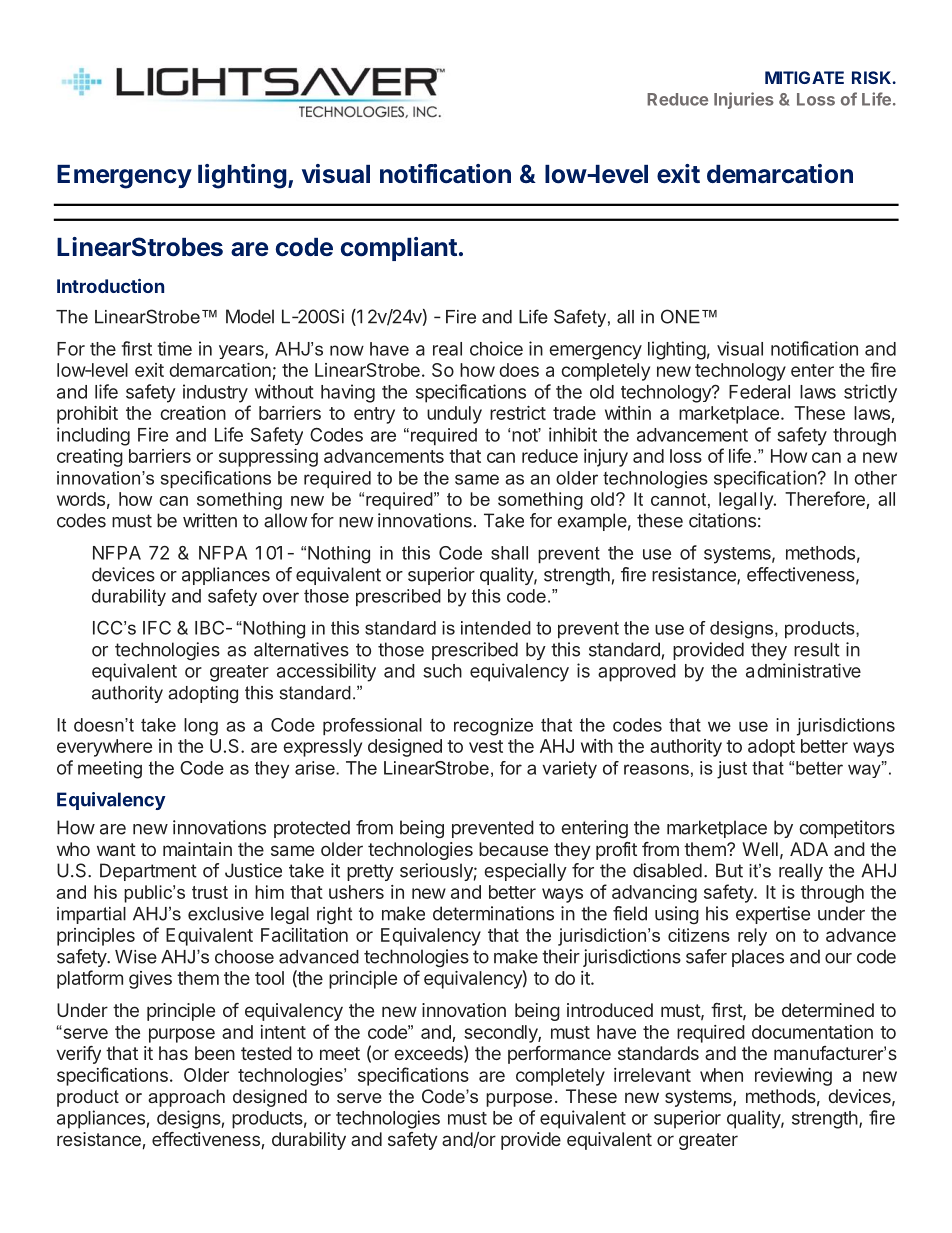  What do you see at coordinates (817, 649) in the screenshot?
I see `result` at bounding box center [817, 649].
